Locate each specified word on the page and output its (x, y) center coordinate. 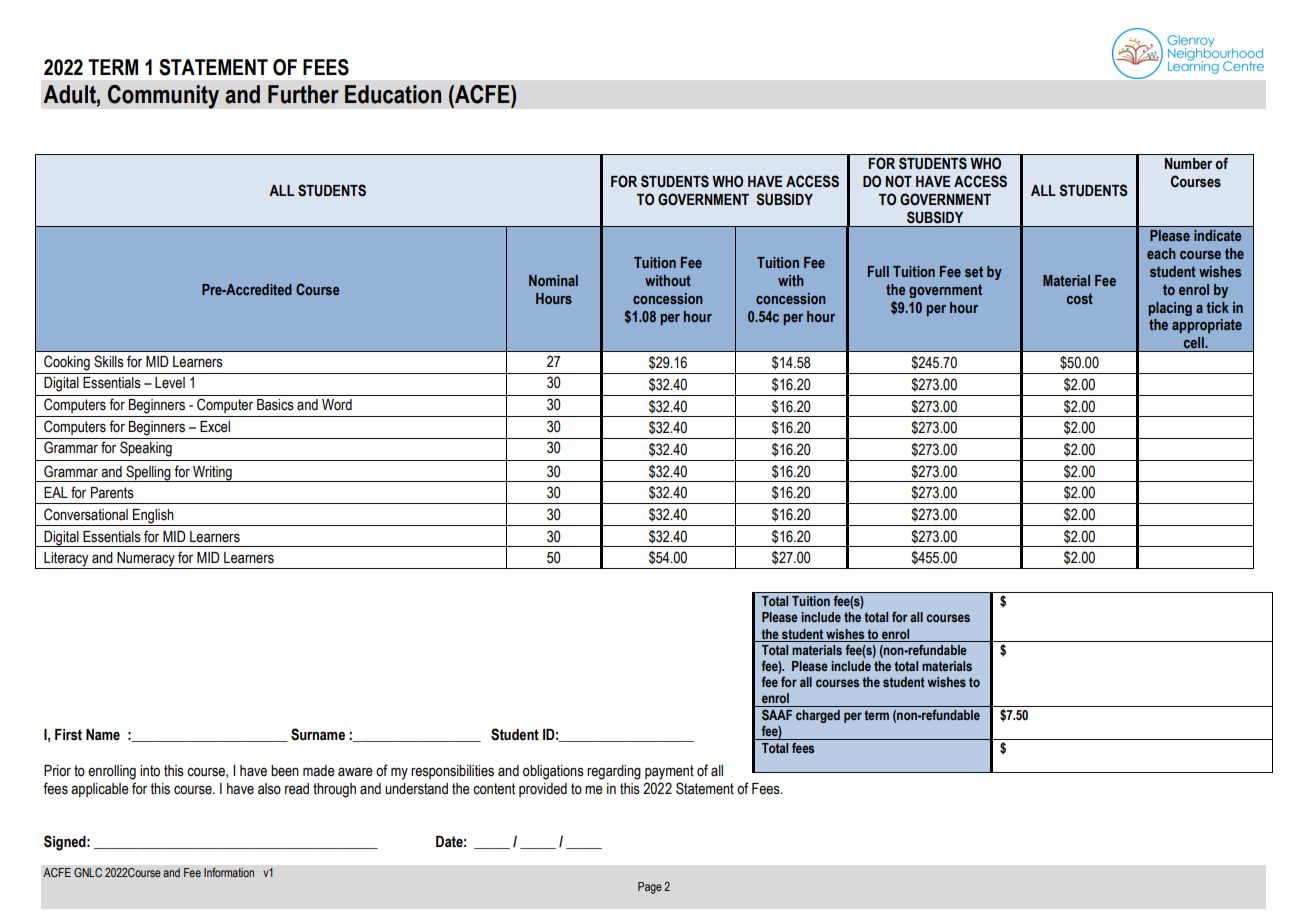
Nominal (553, 280)
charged (818, 716)
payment (669, 772)
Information (229, 873)
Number (1188, 164)
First (68, 735)
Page (650, 888)
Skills (109, 361)
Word (337, 405)
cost (1080, 298)
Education (393, 94)
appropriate (1207, 326)
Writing (212, 474)
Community (163, 96)
